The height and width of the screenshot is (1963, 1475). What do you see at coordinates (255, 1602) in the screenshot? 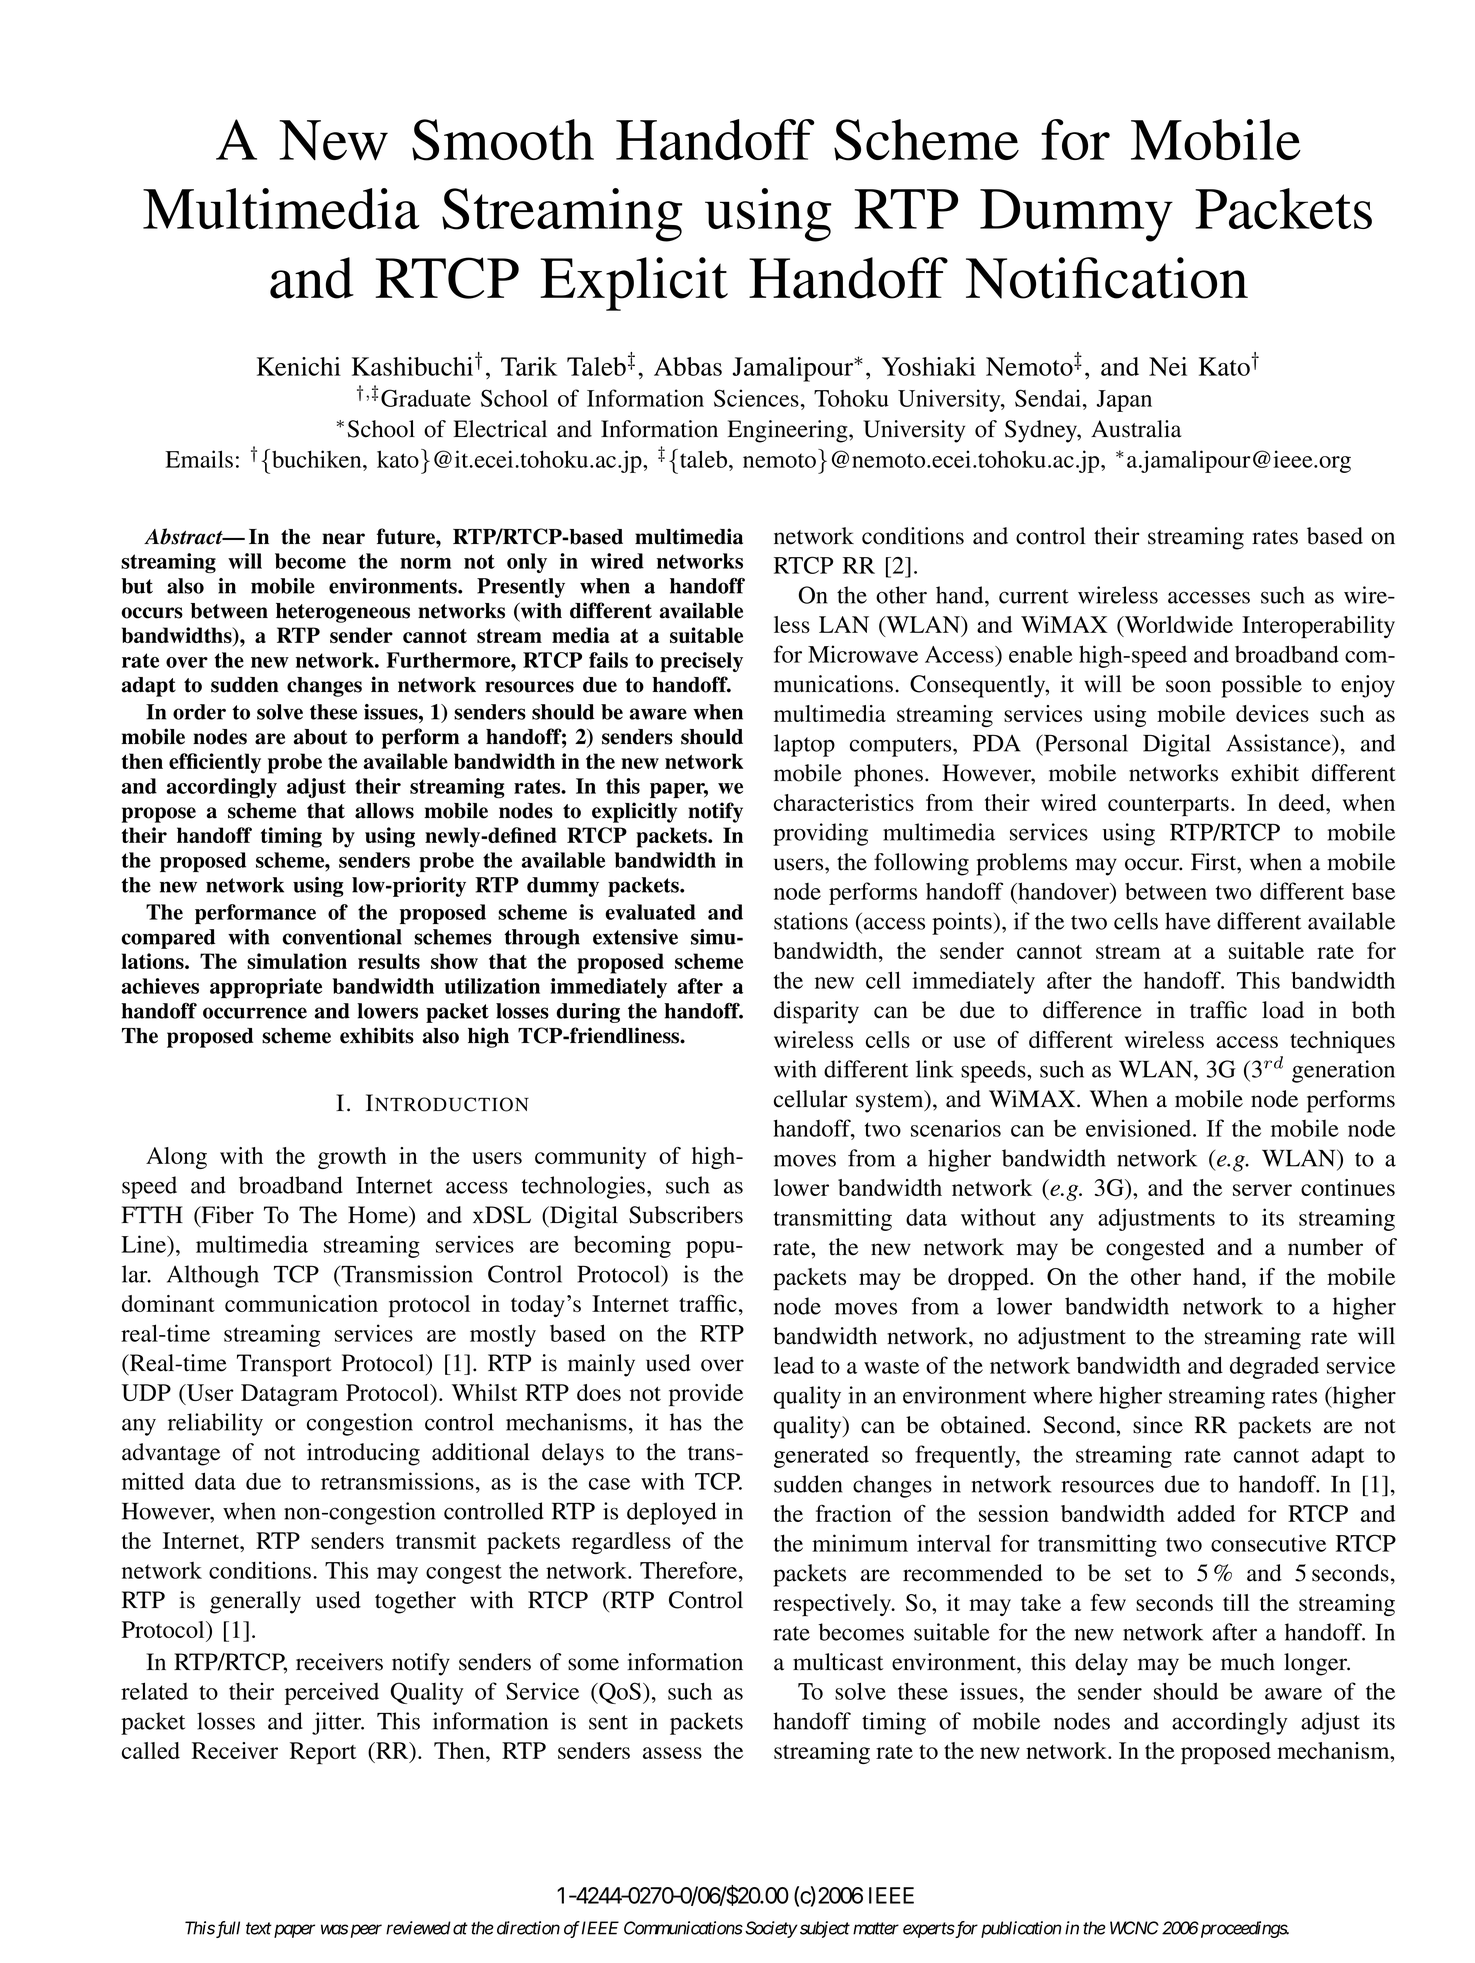
I see `generally` at bounding box center [255, 1602].
